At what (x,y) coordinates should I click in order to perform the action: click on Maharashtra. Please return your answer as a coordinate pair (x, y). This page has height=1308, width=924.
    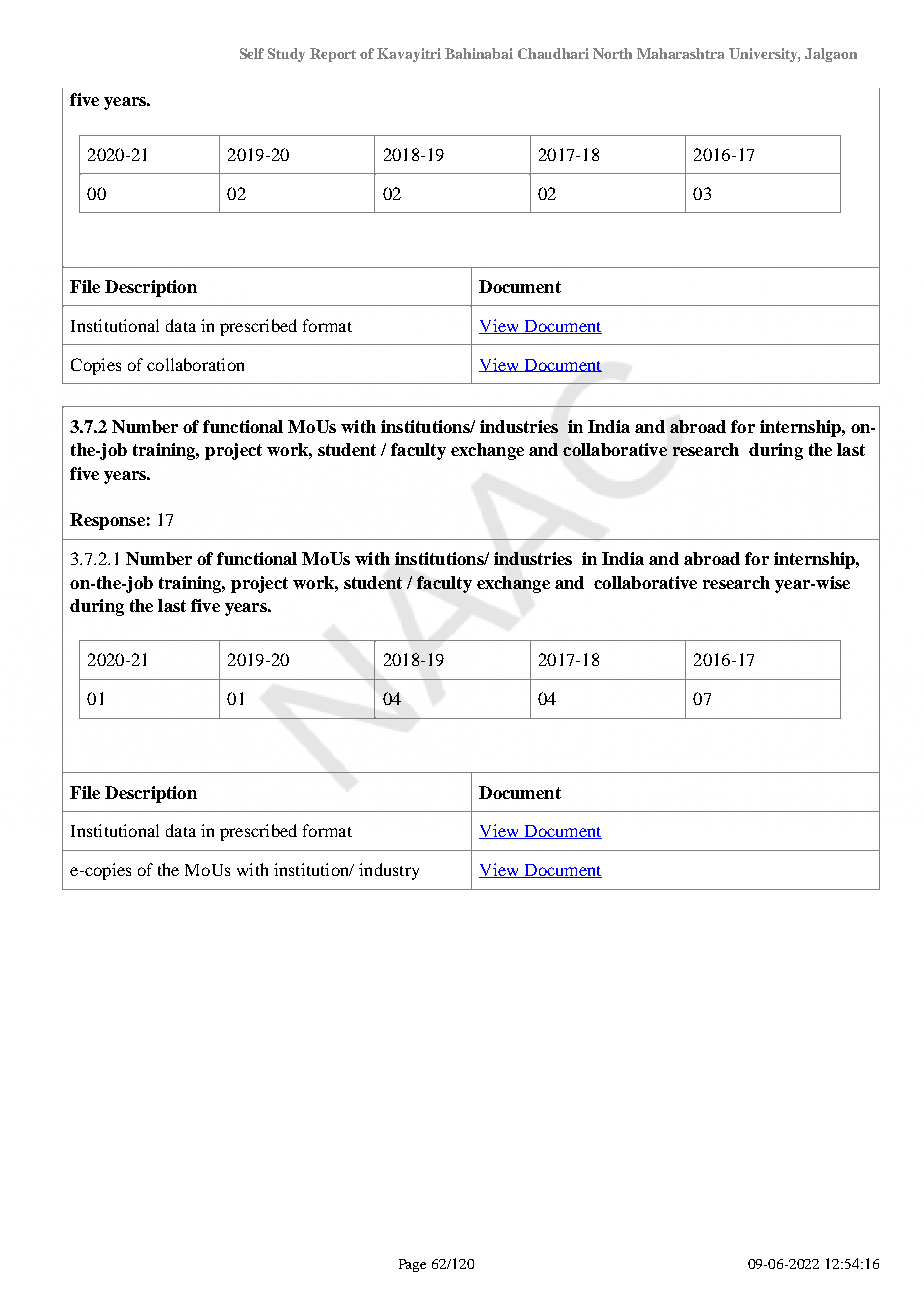
    Looking at the image, I should click on (680, 53).
